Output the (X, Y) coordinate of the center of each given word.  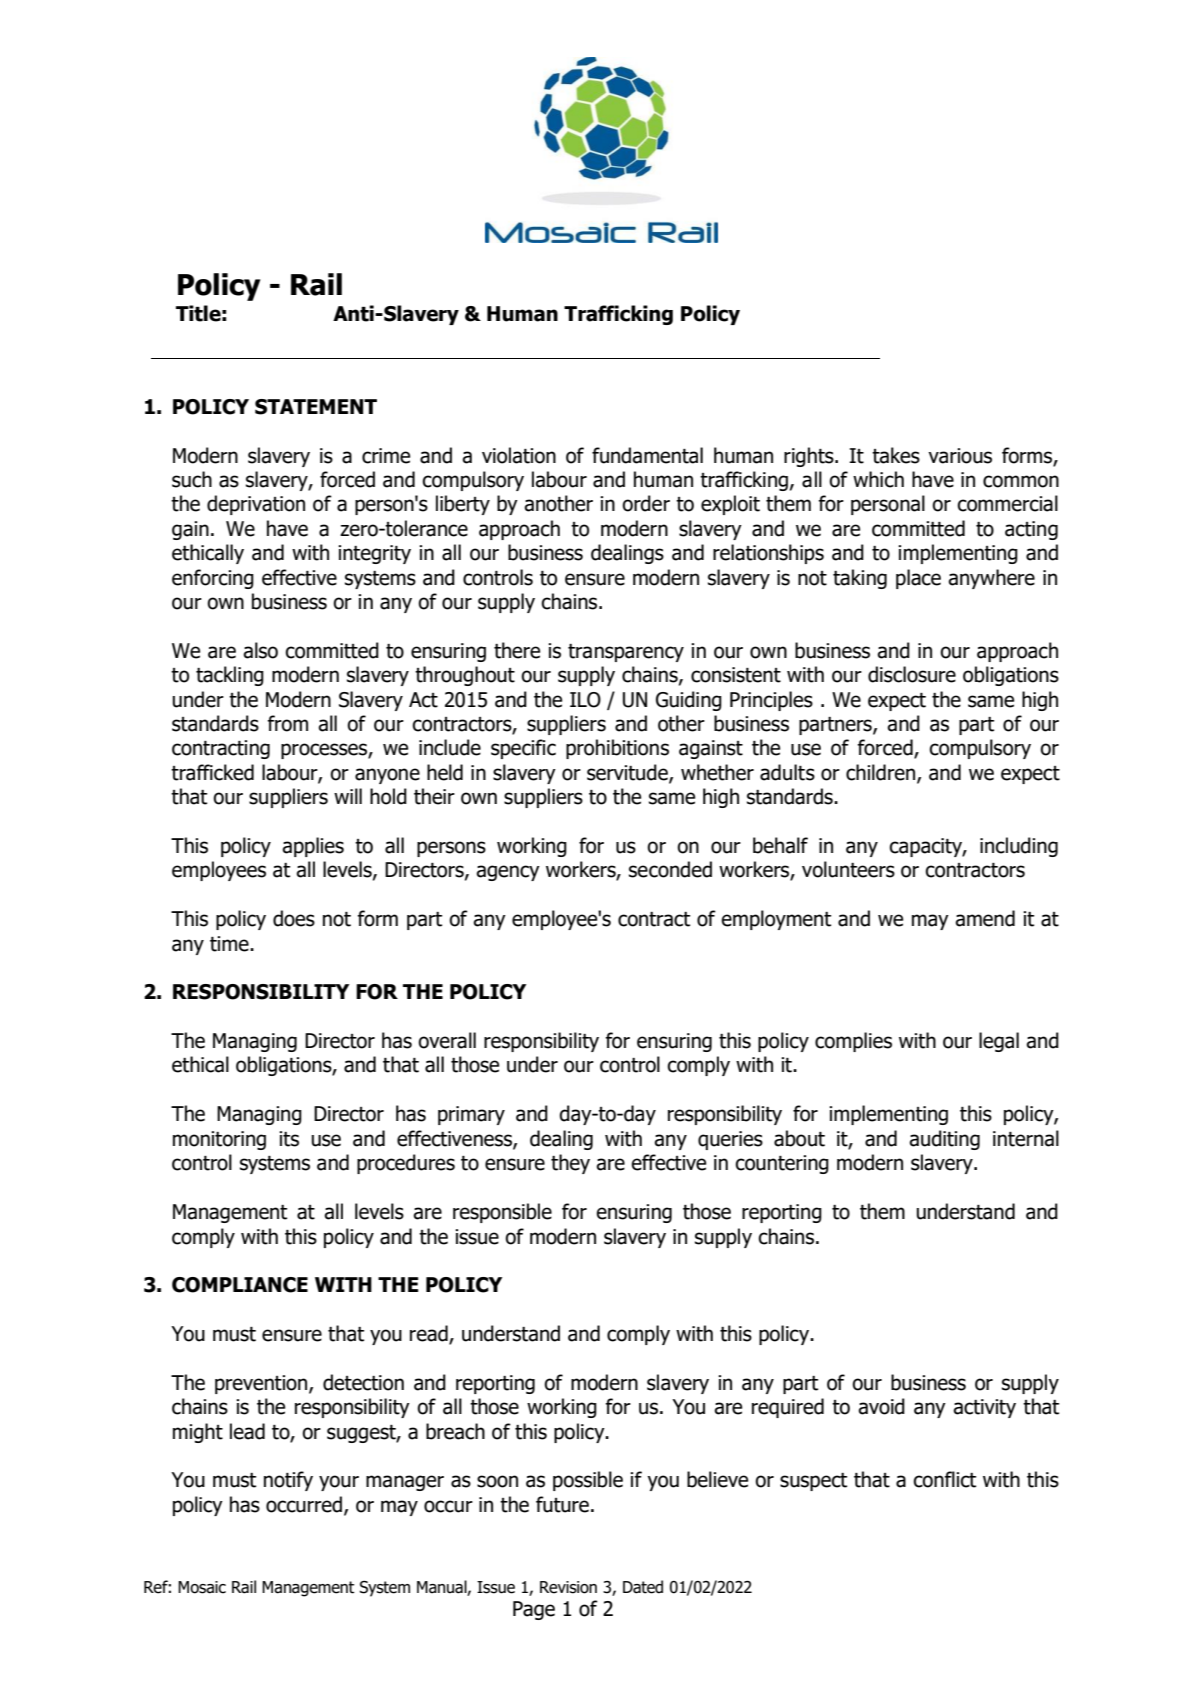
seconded (670, 869)
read (430, 1334)
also (260, 650)
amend (985, 918)
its (289, 1139)
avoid (881, 1406)
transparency (626, 653)
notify (288, 1481)
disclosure (912, 674)
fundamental (647, 455)
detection (363, 1382)
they (570, 1164)
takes (896, 455)
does (294, 918)
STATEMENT (316, 407)
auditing (944, 1140)
